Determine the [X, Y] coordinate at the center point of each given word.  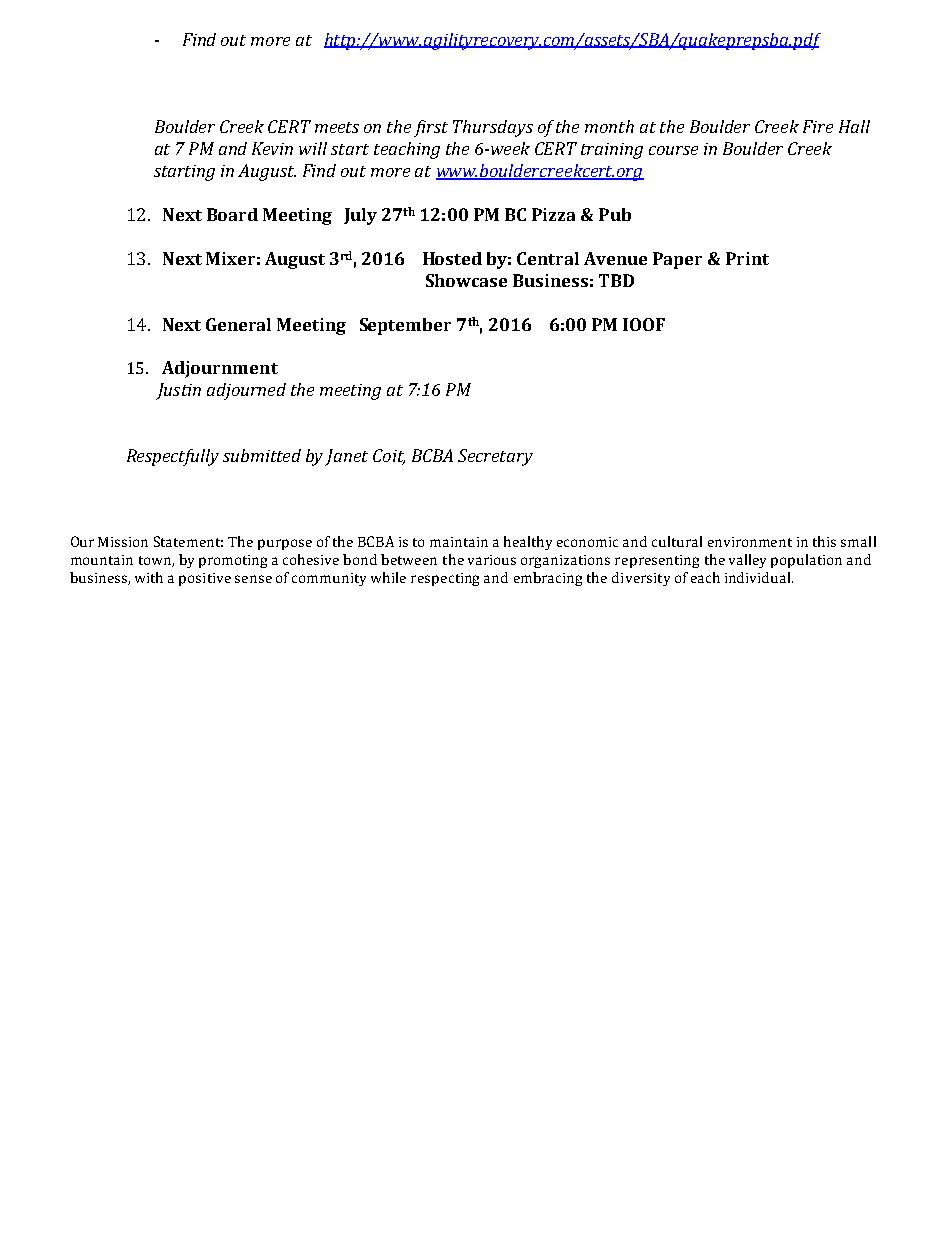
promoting [233, 561]
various [492, 560]
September [405, 326]
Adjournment [220, 369]
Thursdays [493, 128]
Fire [818, 126]
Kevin [272, 148]
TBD [616, 280]
